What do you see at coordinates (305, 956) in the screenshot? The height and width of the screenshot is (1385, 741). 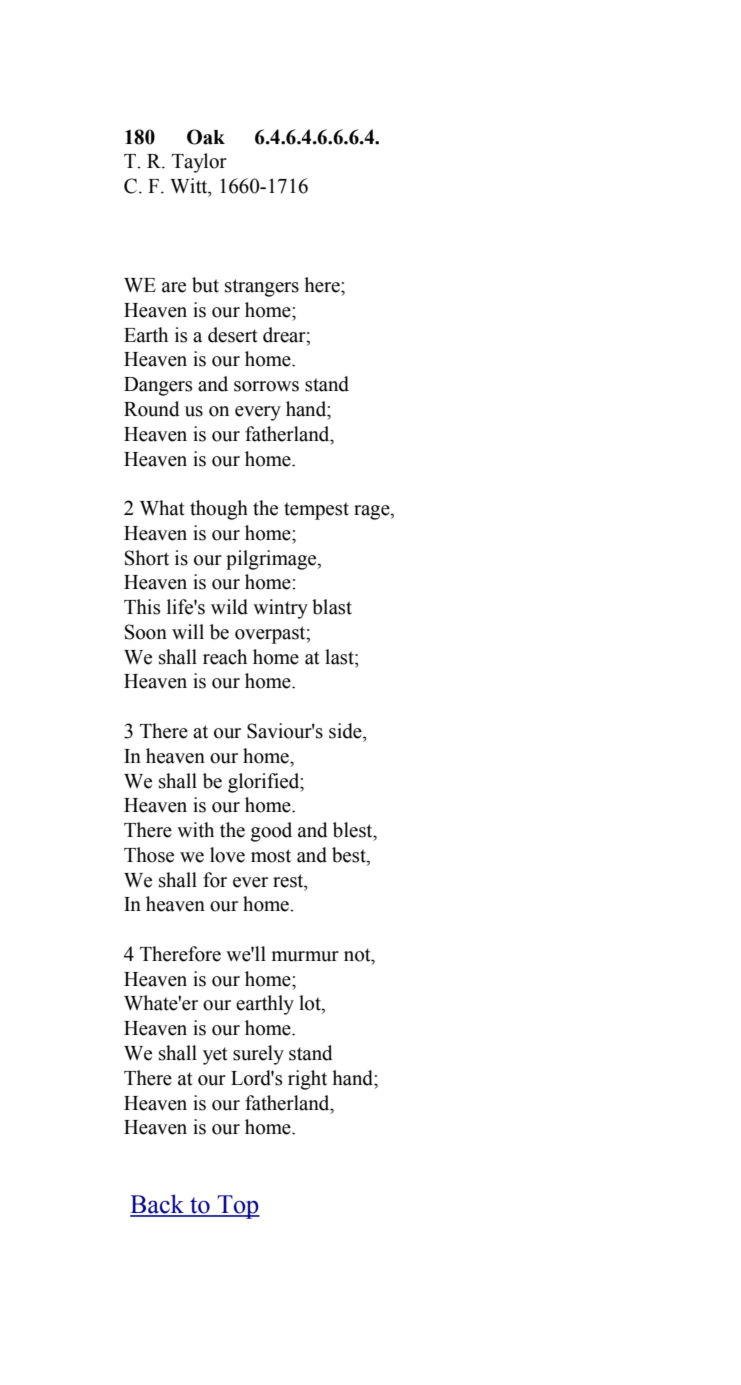 I see `murmur` at bounding box center [305, 956].
